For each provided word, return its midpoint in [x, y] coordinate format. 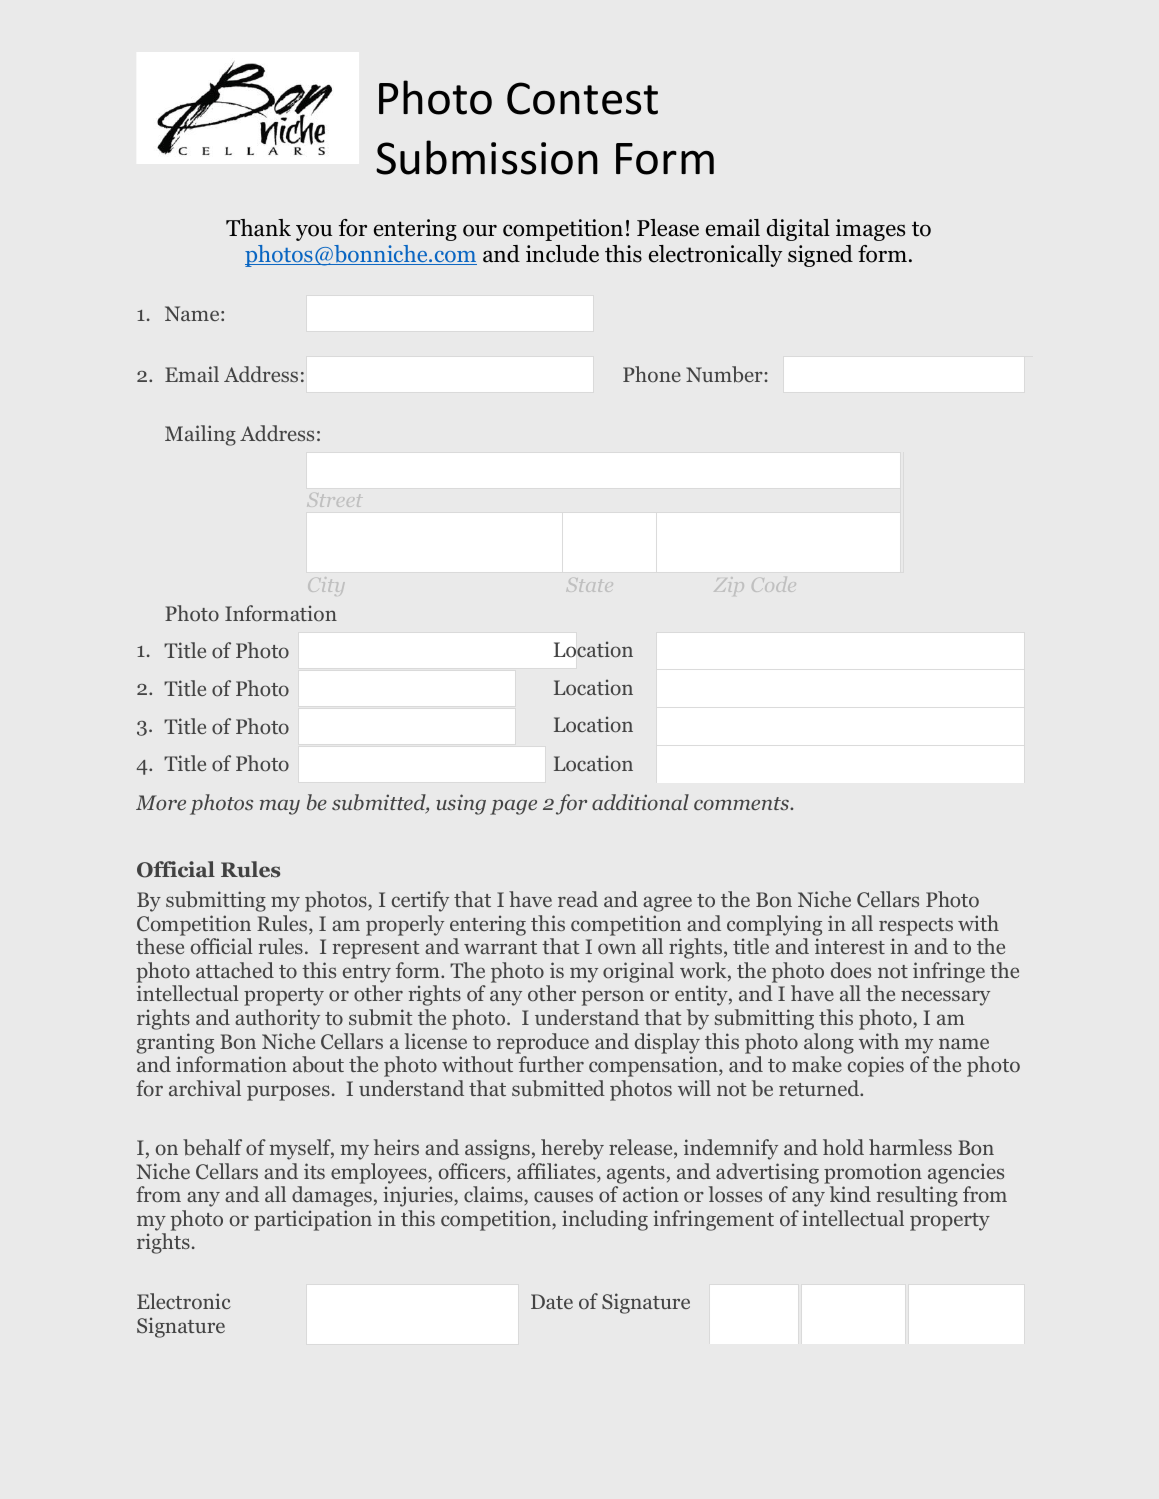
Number [725, 374]
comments [742, 804]
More [161, 802]
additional [640, 802]
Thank [258, 228]
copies [876, 1066]
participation [313, 1220]
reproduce [543, 1043]
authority [277, 1019]
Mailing [200, 435]
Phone [652, 374]
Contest [582, 98]
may [280, 807]
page [513, 807]
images [870, 230]
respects [916, 927]
